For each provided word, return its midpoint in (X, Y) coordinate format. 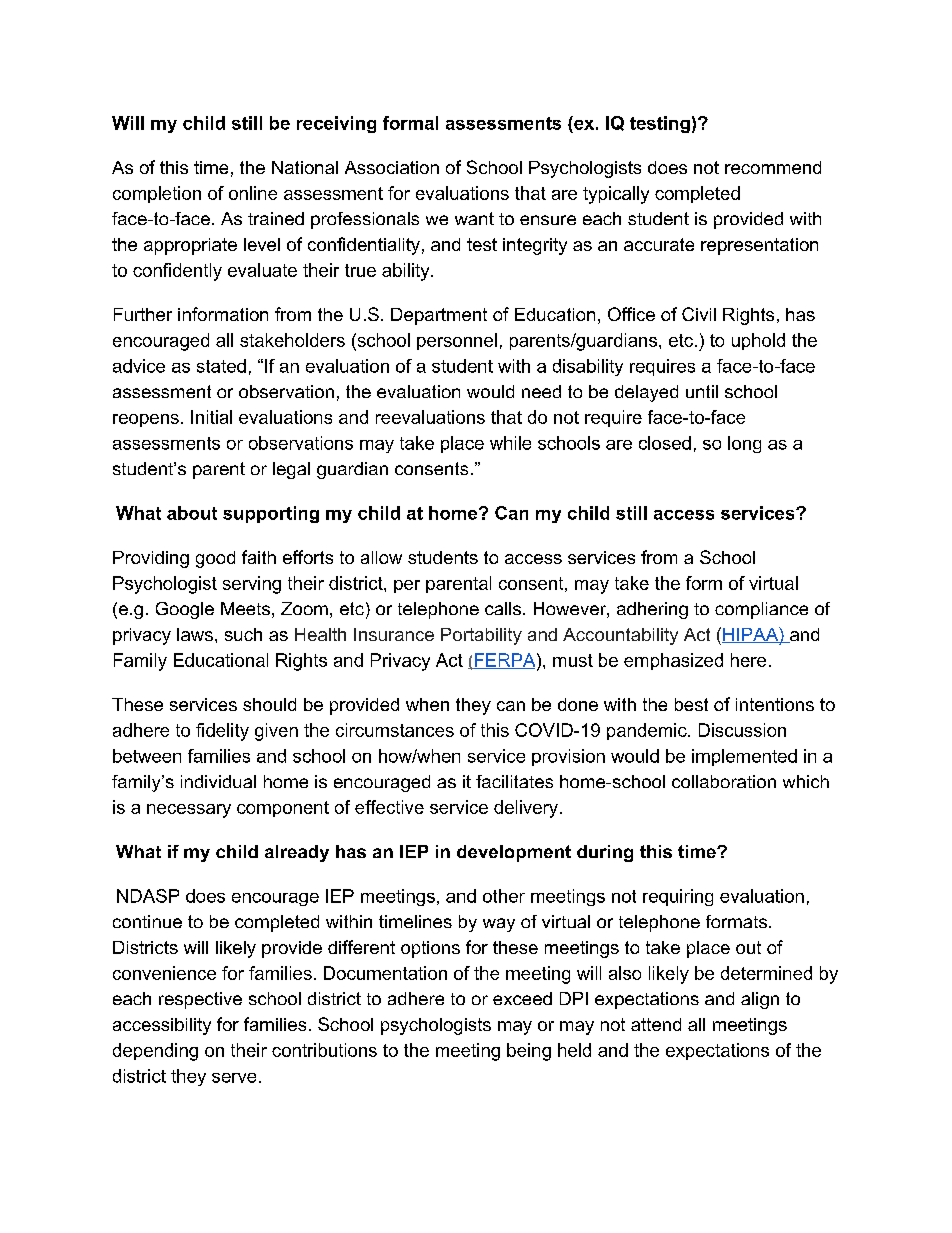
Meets (245, 608)
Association (392, 167)
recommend (773, 167)
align (760, 1000)
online (253, 193)
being (529, 1052)
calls (503, 608)
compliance (761, 610)
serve (234, 1078)
